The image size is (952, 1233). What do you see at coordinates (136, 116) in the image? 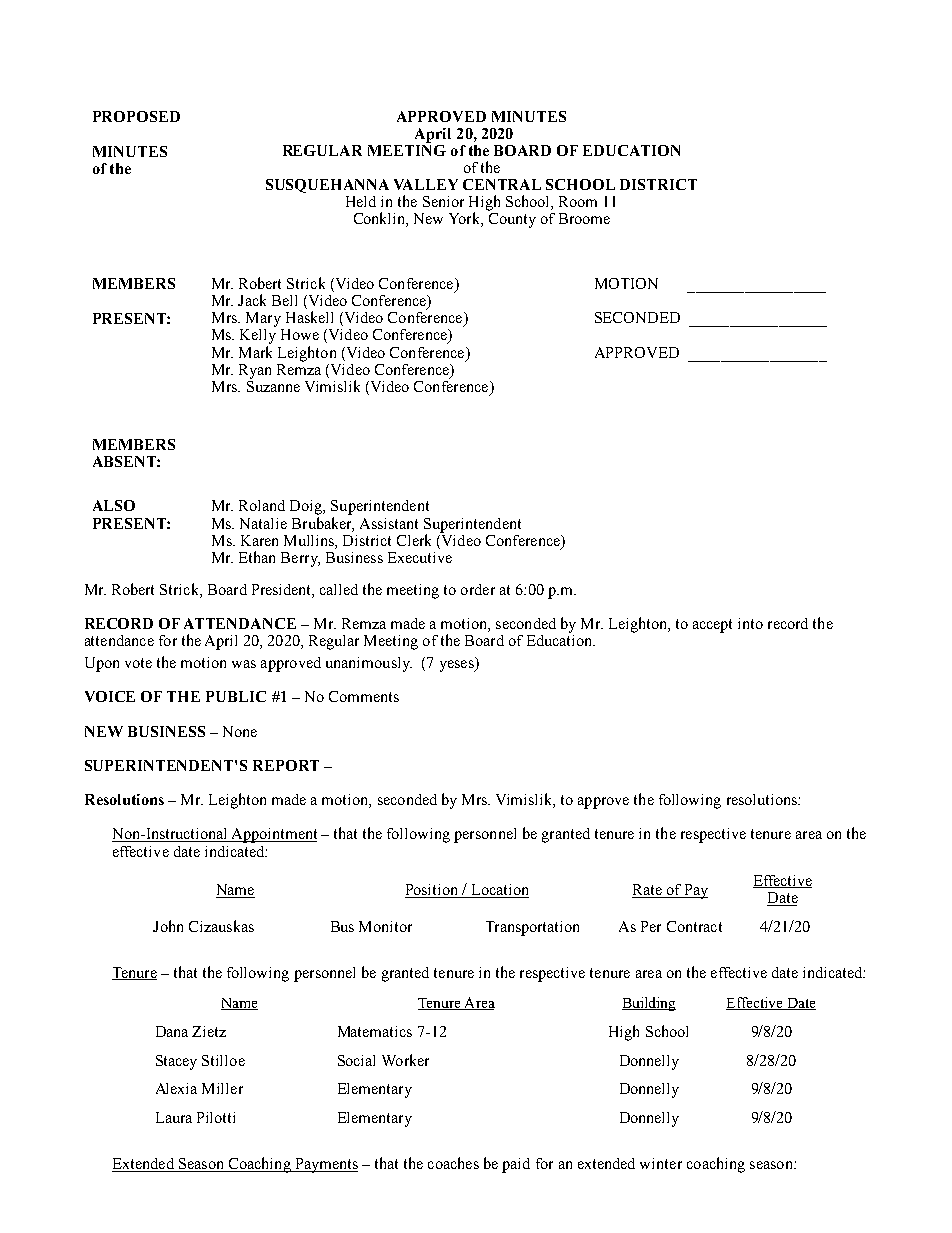
I see `PROPOSED` at bounding box center [136, 116].
